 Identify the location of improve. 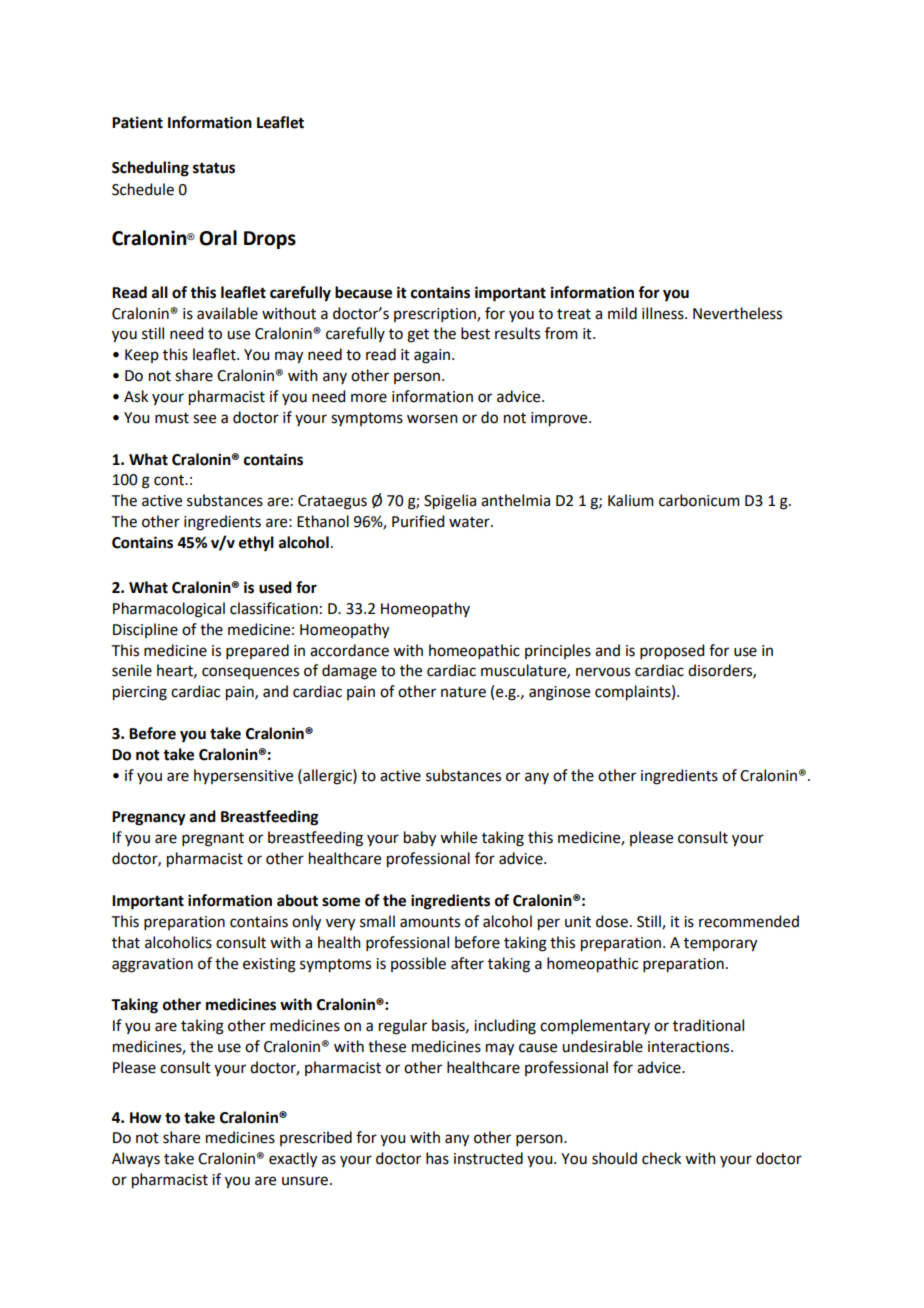
(560, 419).
